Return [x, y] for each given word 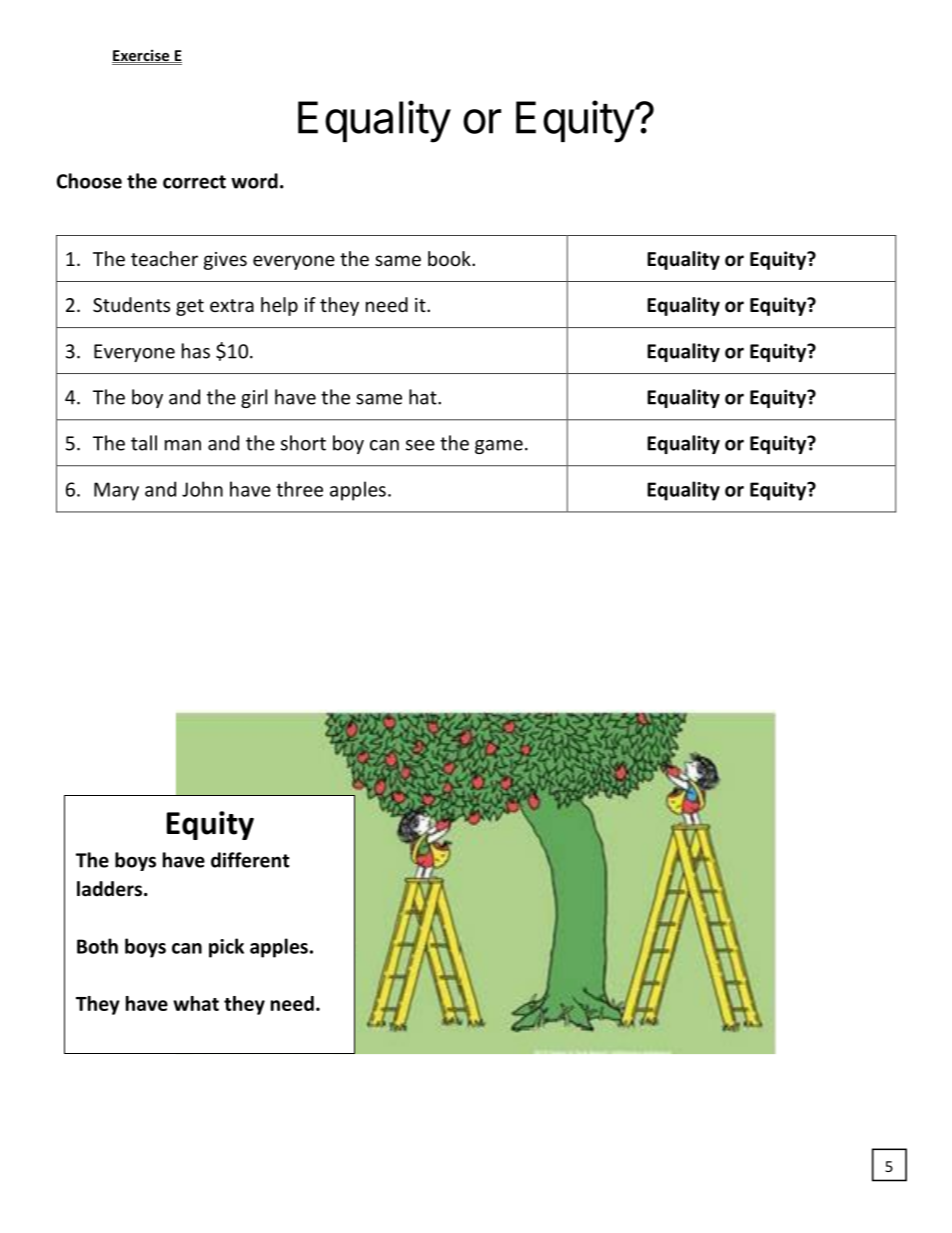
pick [226, 948]
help [279, 306]
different [250, 860]
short [303, 443]
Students [131, 304]
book [450, 258]
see [420, 445]
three [299, 489]
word [254, 181]
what [196, 1003]
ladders [111, 889]
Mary [116, 491]
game [499, 447]
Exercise [142, 56]
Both [97, 946]
